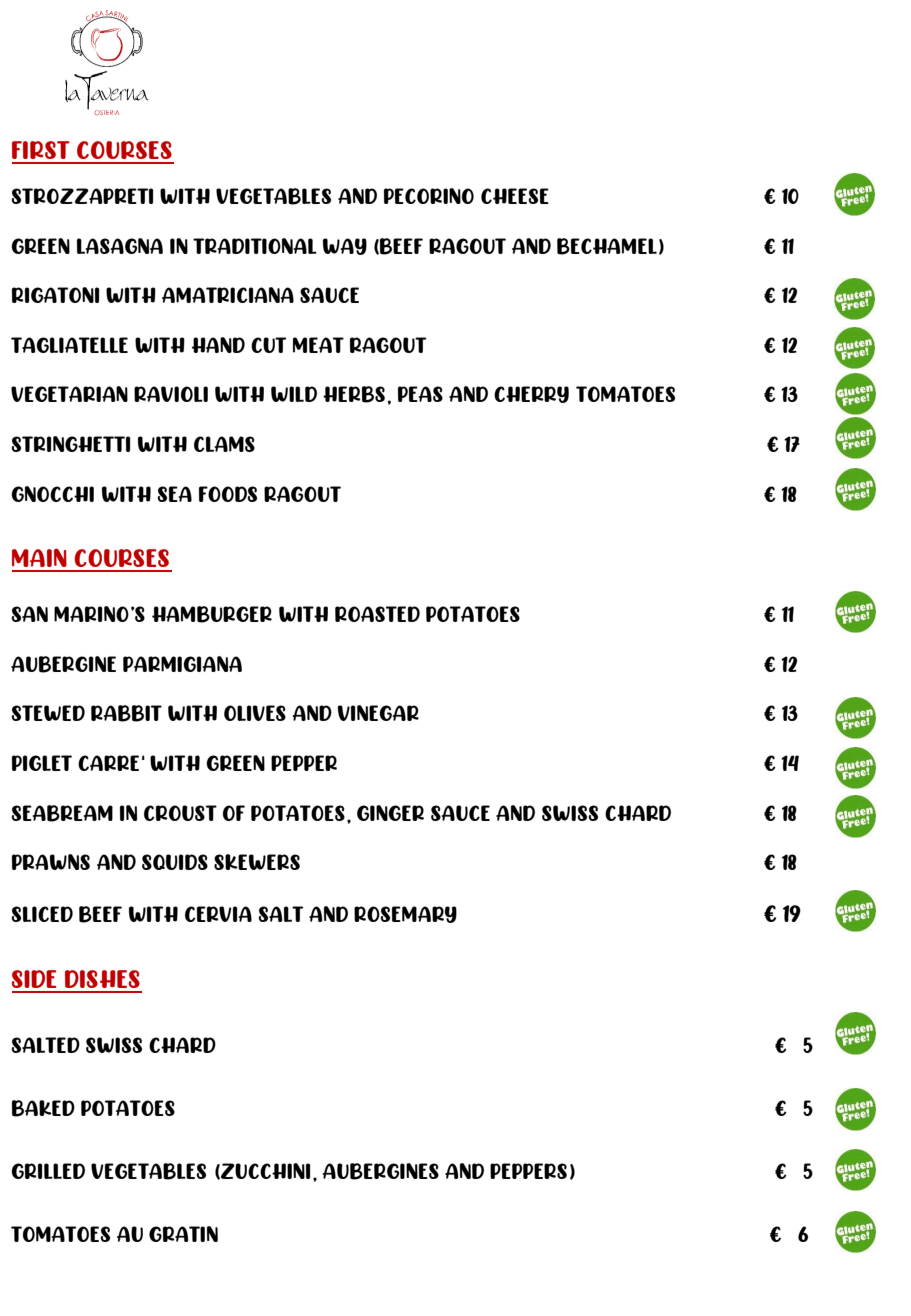  What do you see at coordinates (218, 914) in the image?
I see `CERVIA` at bounding box center [218, 914].
